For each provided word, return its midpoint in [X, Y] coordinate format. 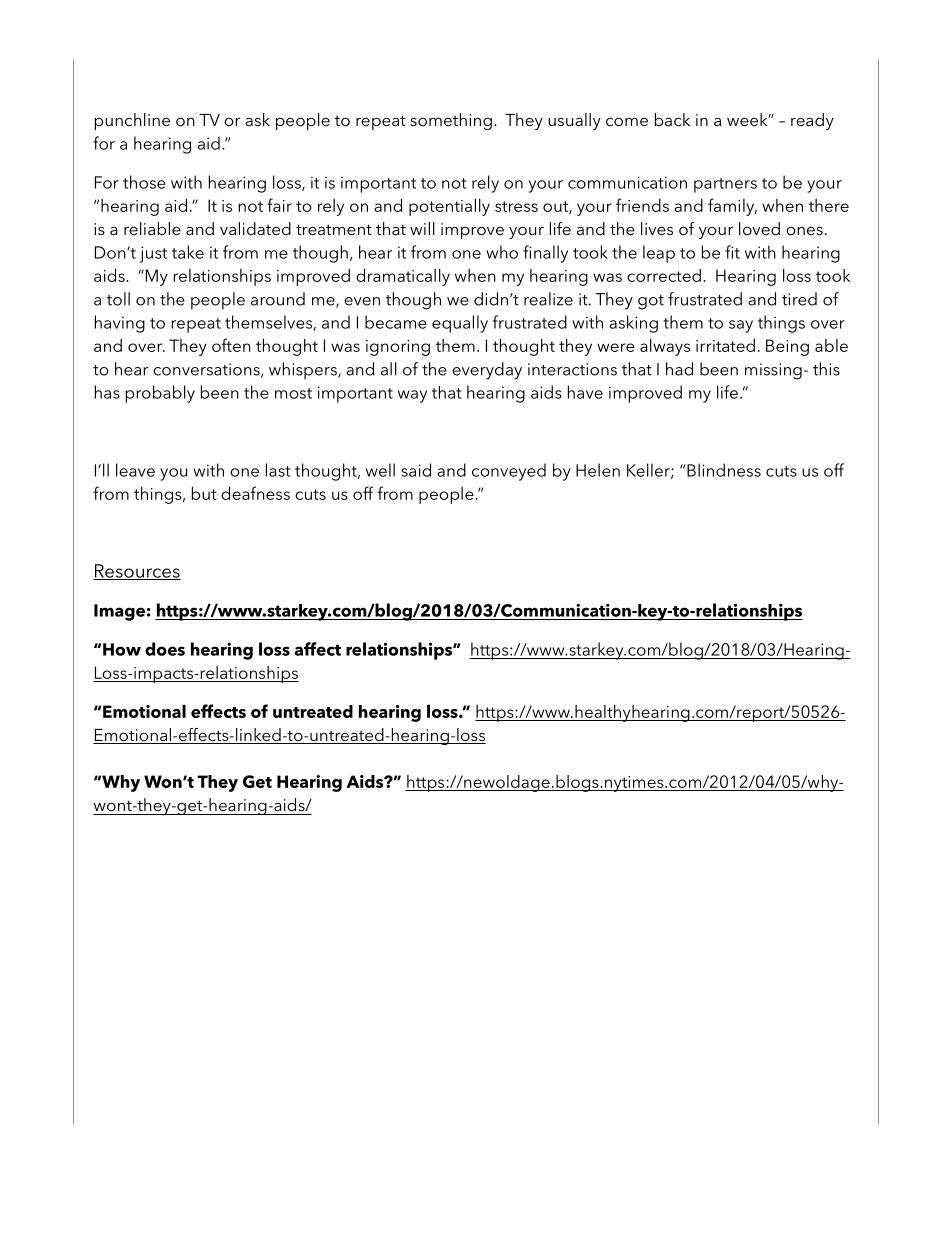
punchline [132, 121]
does [165, 649]
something [451, 121]
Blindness [723, 470]
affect [318, 649]
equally [460, 324]
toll [118, 299]
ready [812, 121]
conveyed [509, 472]
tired [799, 299]
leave [135, 470]
